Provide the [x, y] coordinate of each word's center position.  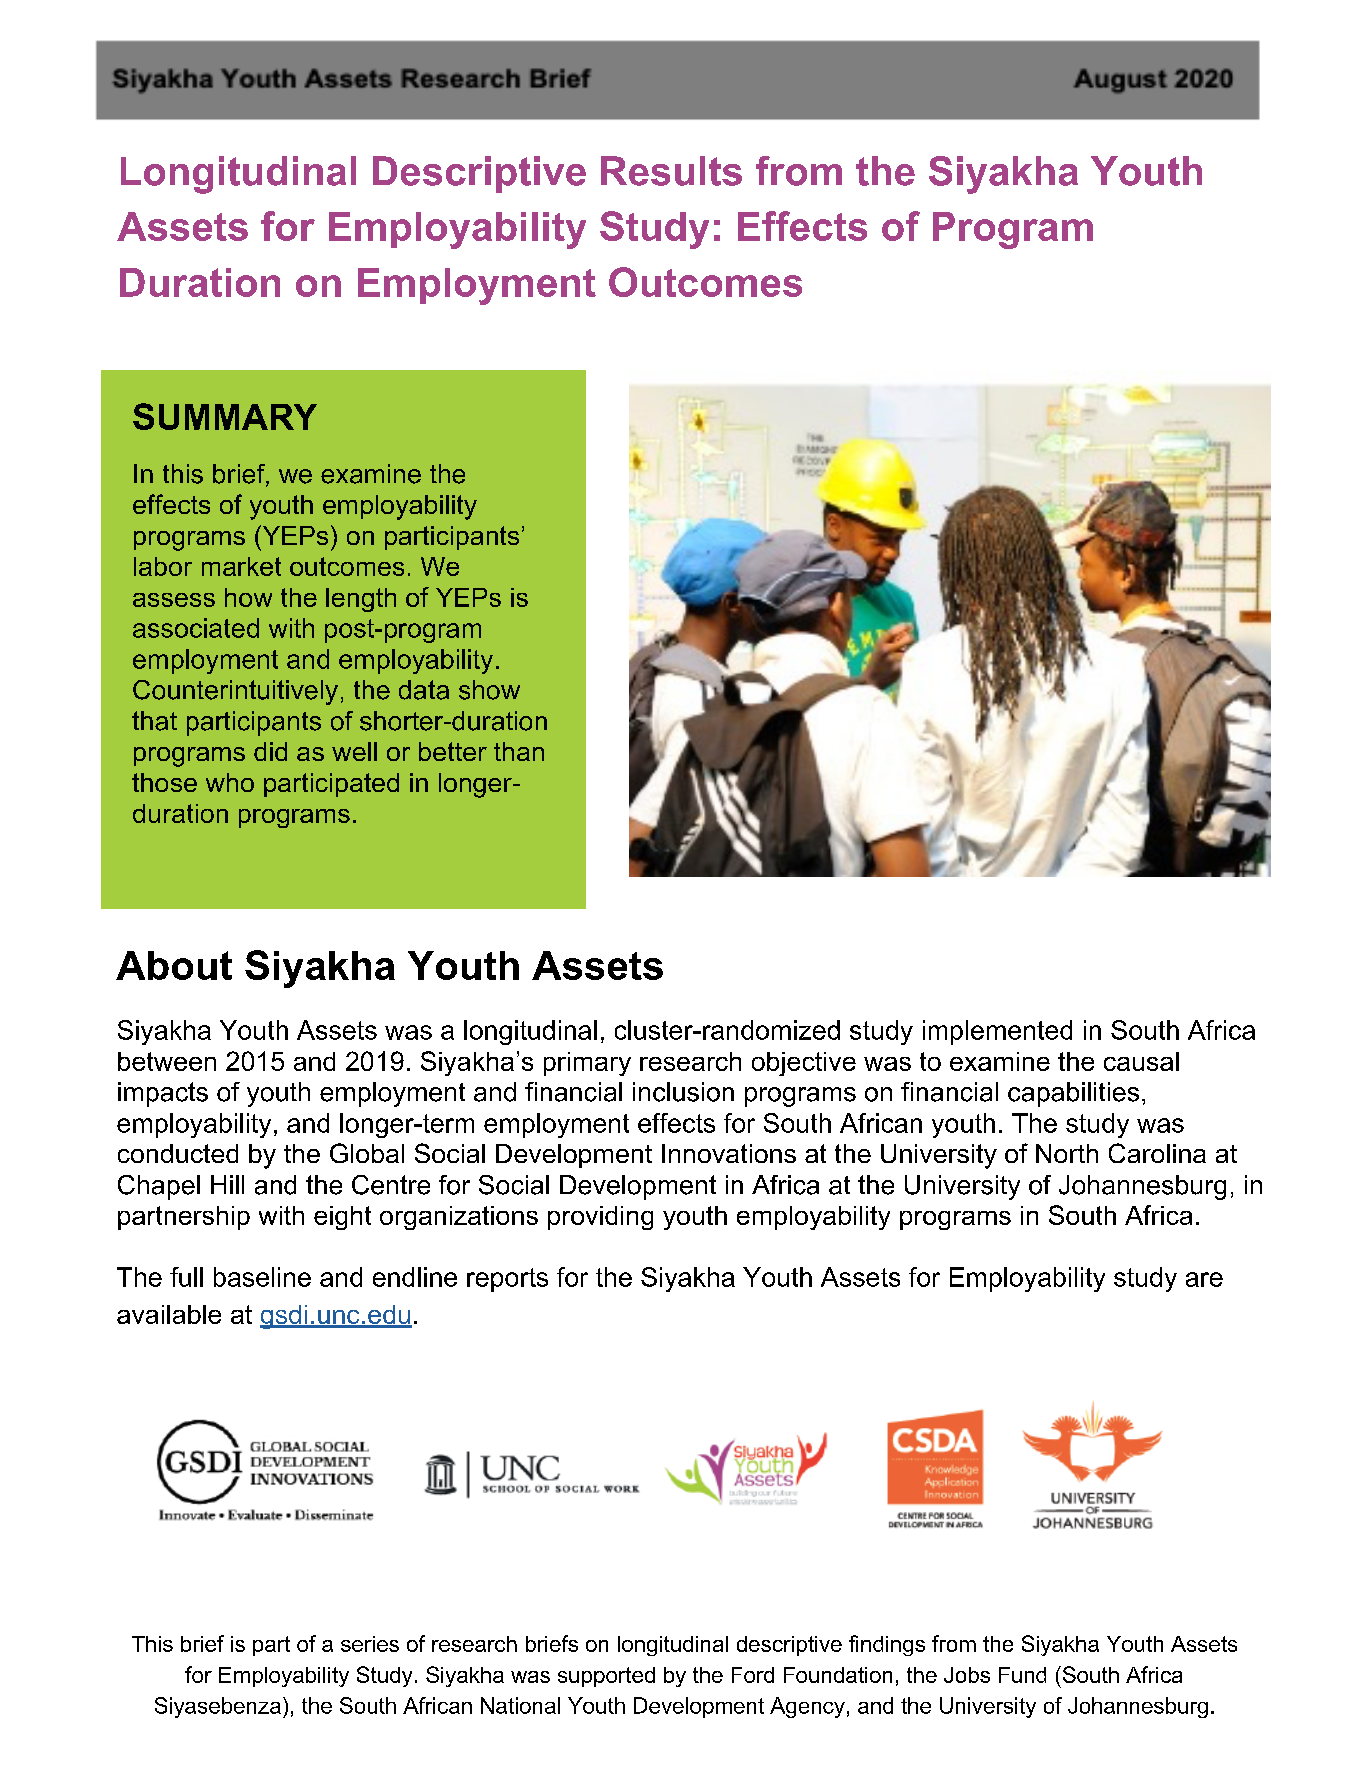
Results [671, 171]
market [241, 566]
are [1204, 1279]
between [167, 1061]
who [230, 782]
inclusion [683, 1092]
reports [507, 1280]
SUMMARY [225, 416]
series [370, 1644]
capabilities [1073, 1094]
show [489, 690]
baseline [262, 1277]
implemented [997, 1032]
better [453, 751]
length [361, 600]
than [519, 751]
